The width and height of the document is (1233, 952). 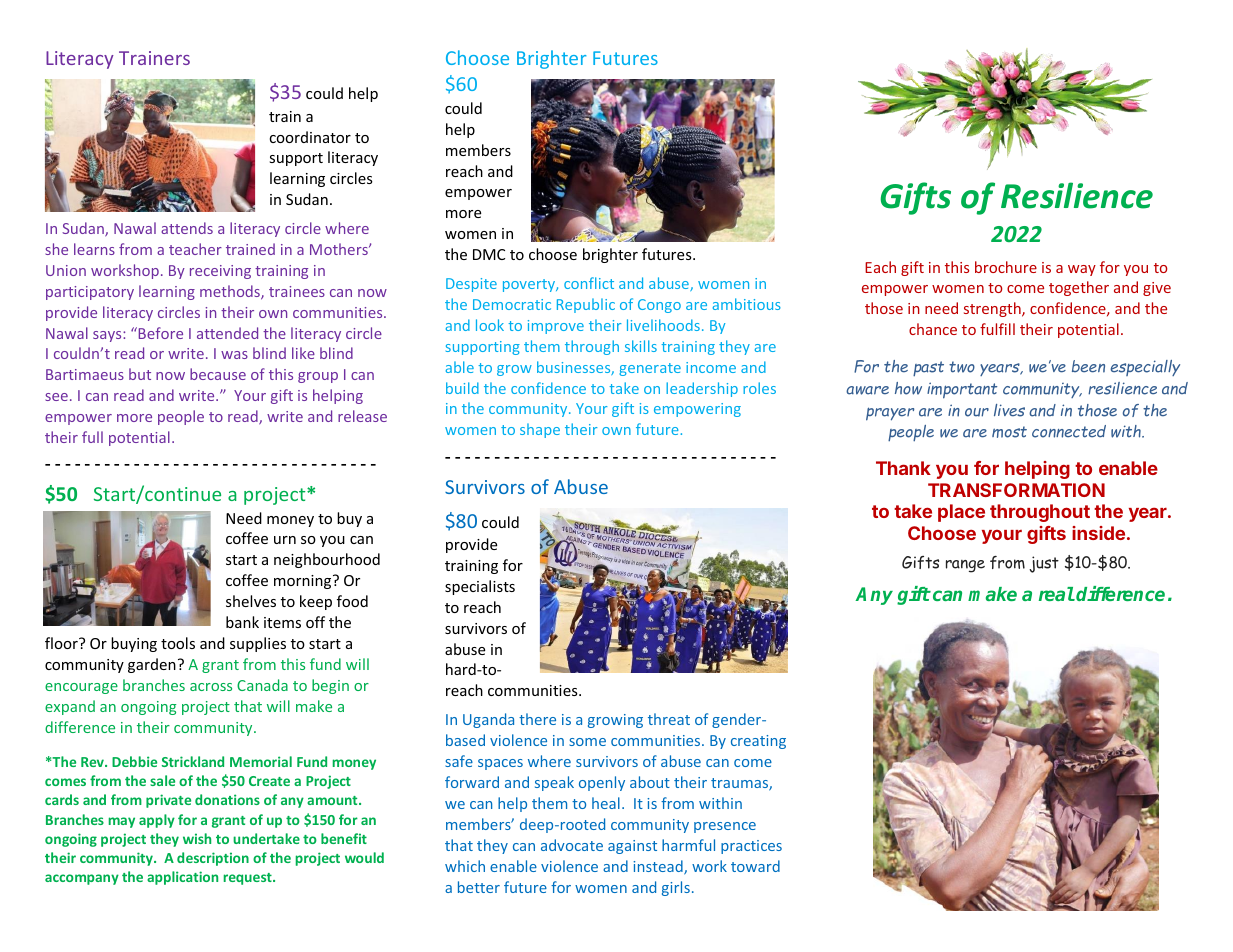 I want to click on threat, so click(x=669, y=719).
